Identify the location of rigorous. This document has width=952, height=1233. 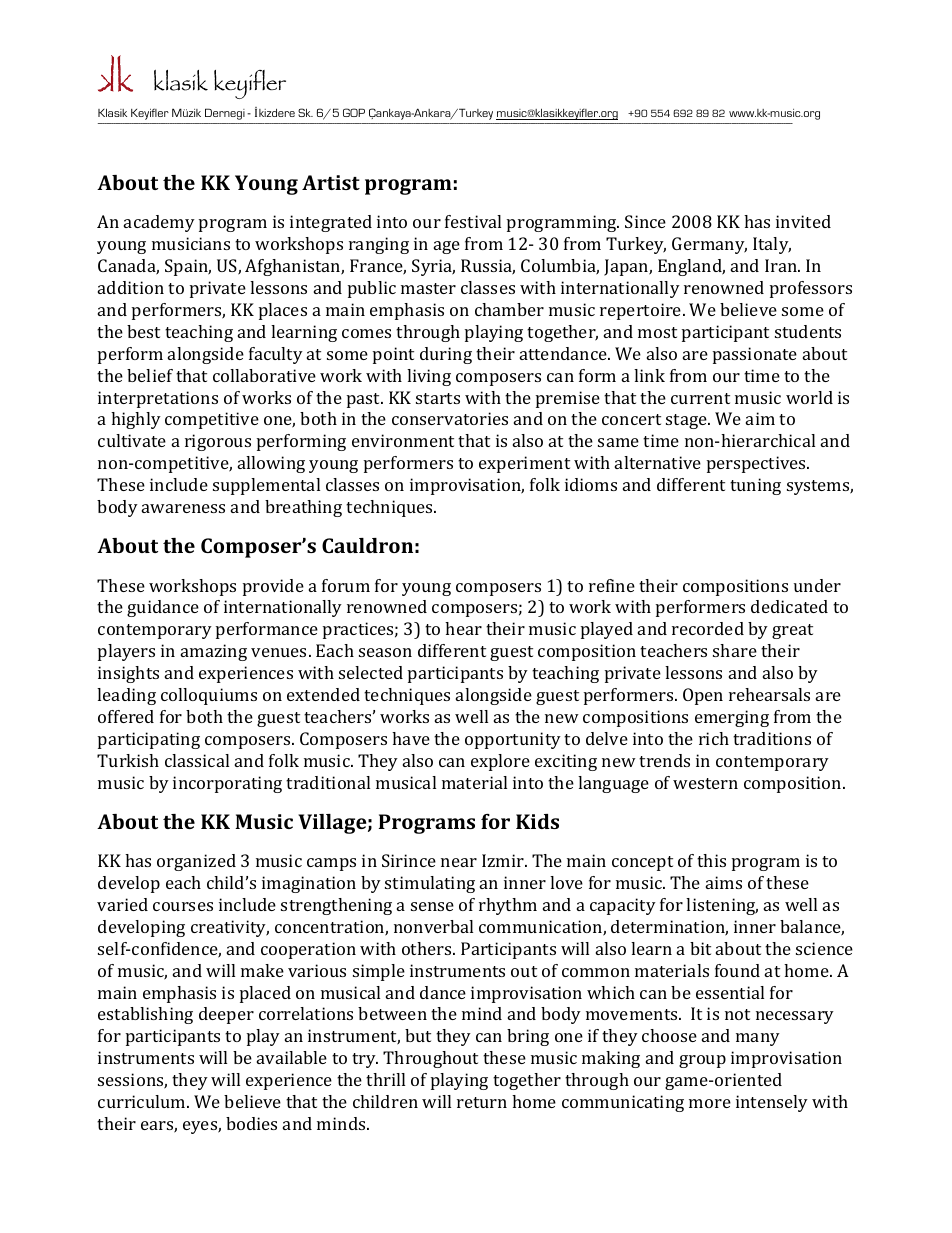
(218, 442).
